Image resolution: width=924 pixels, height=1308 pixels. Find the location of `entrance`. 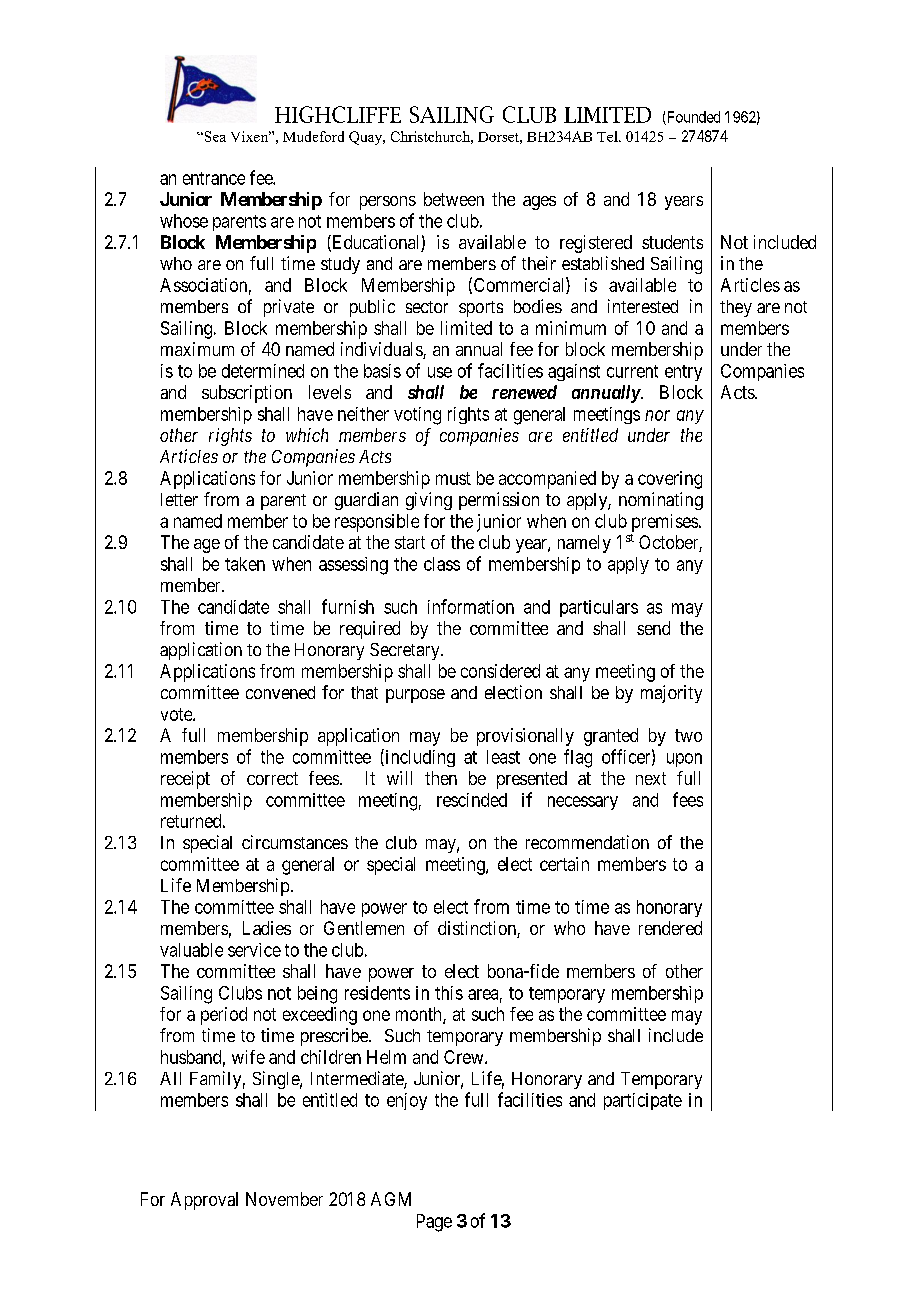

entrance is located at coordinates (214, 178).
